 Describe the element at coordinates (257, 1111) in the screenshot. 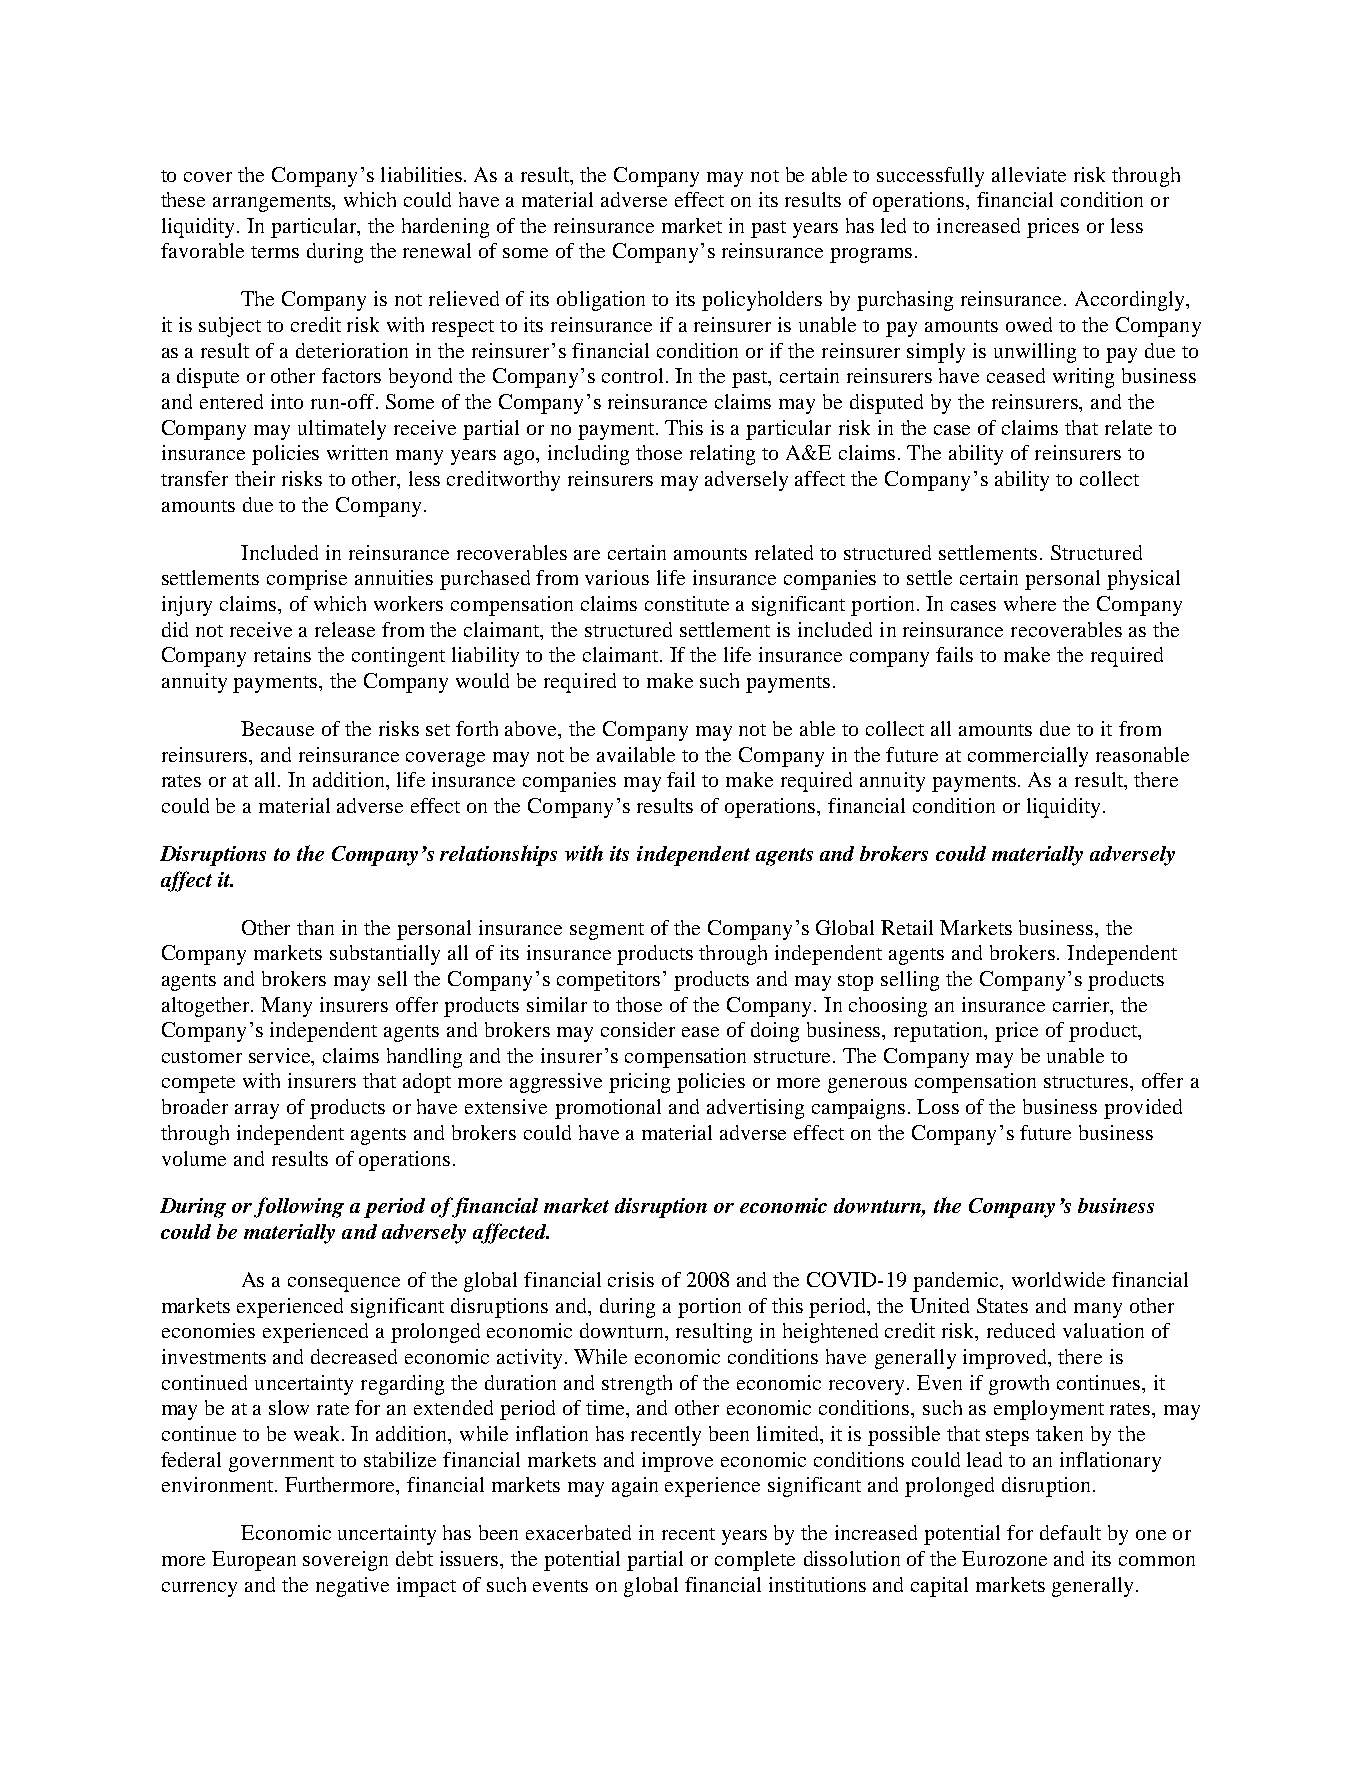

I see `array` at that location.
